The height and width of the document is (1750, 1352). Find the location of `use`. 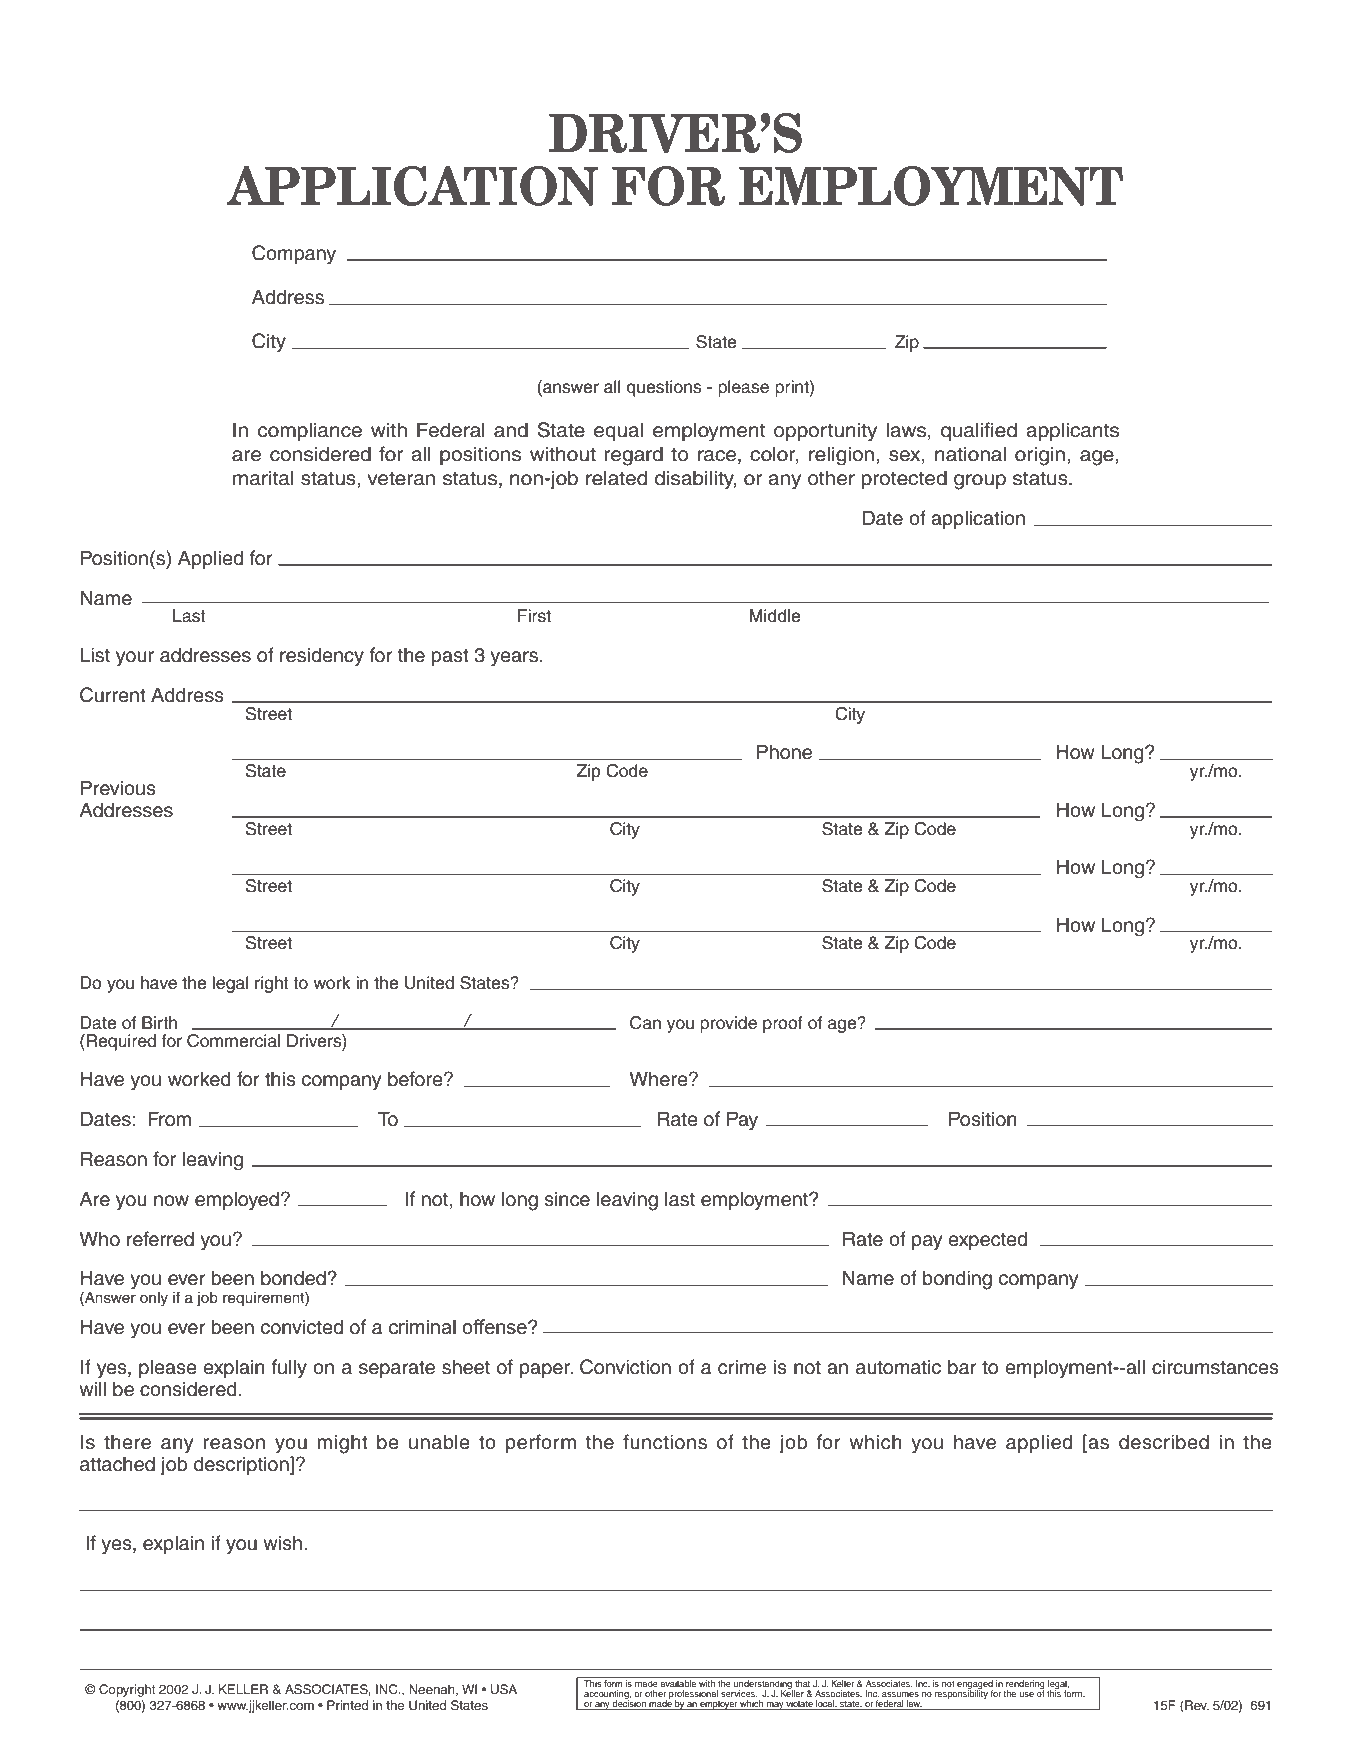

use is located at coordinates (1027, 1694).
